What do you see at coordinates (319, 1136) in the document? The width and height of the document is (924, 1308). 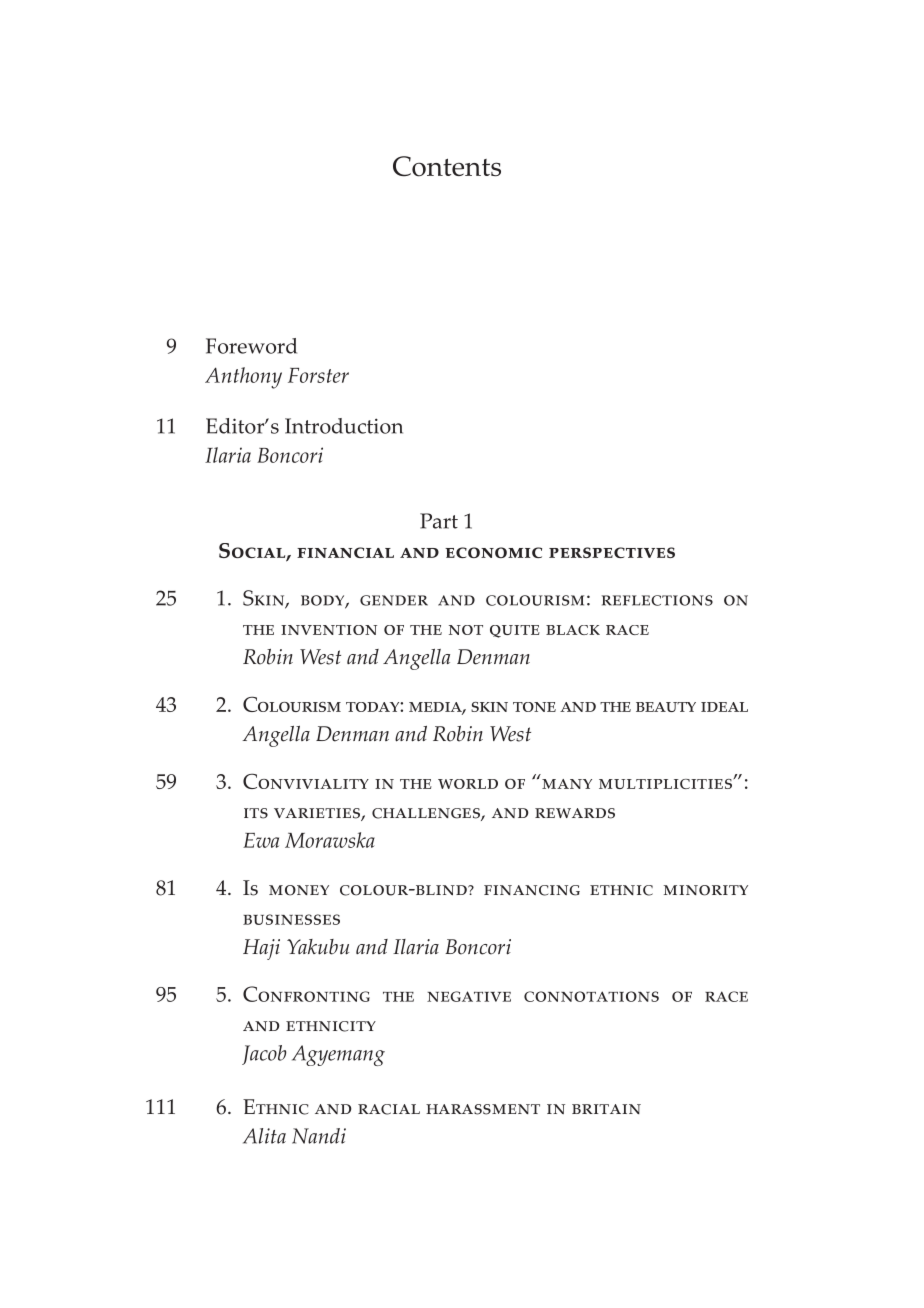 I see `Nandi` at bounding box center [319, 1136].
